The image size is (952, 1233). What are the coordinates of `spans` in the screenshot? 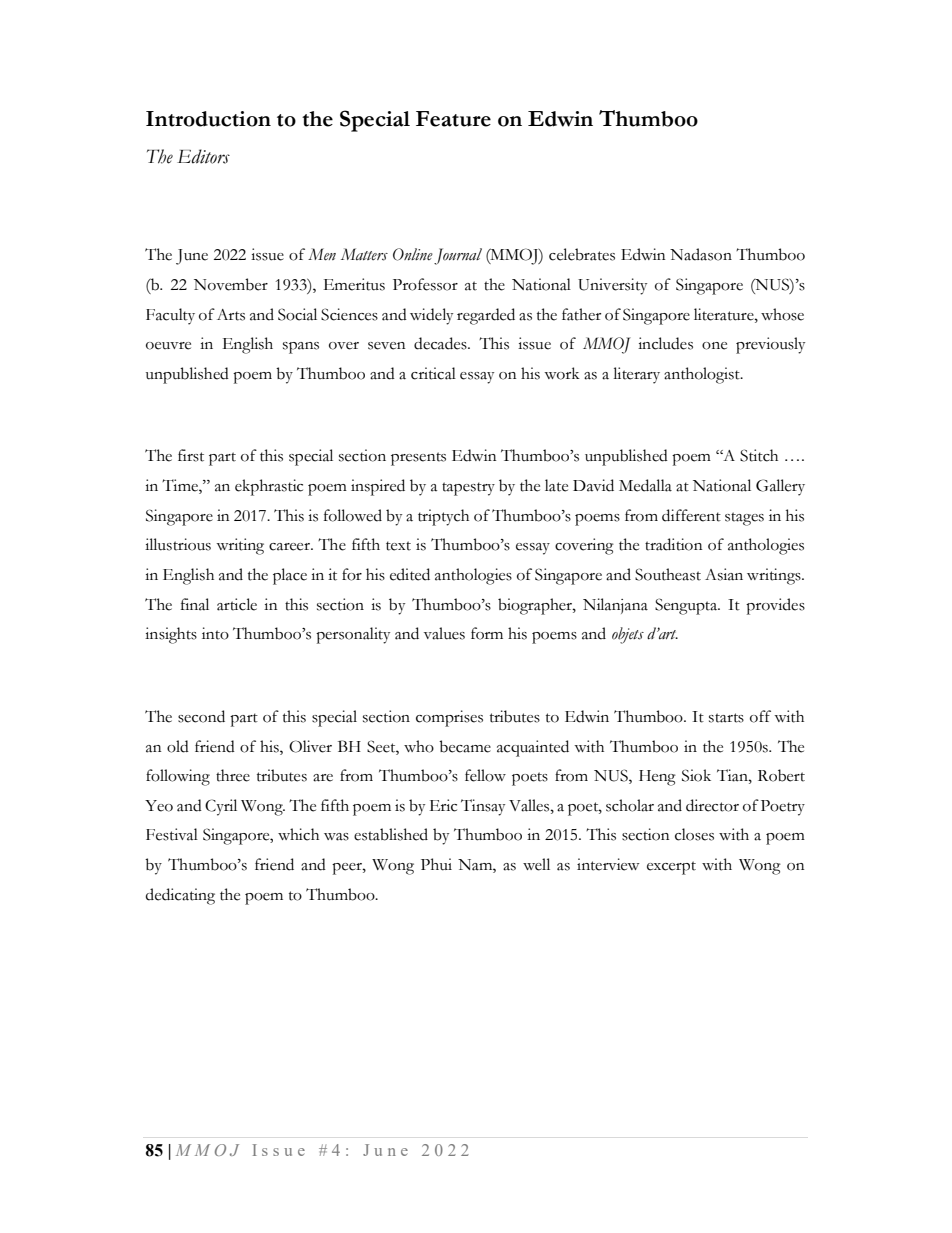 It's located at (301, 348).
